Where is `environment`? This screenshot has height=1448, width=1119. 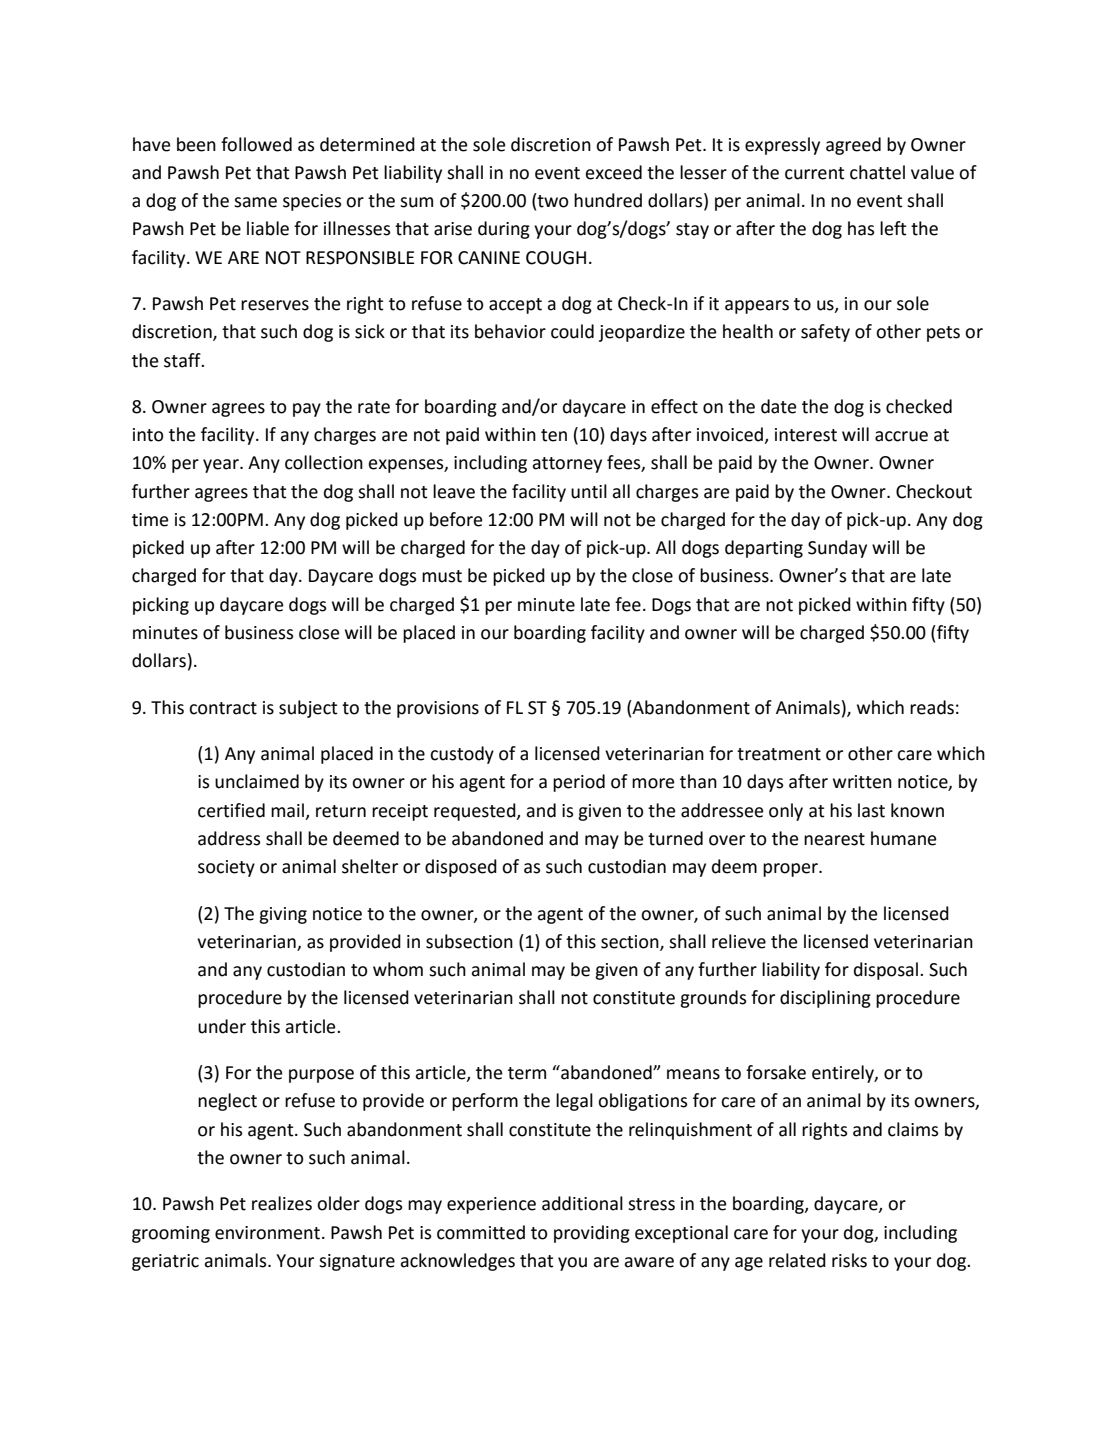
environment is located at coordinates (269, 1233).
